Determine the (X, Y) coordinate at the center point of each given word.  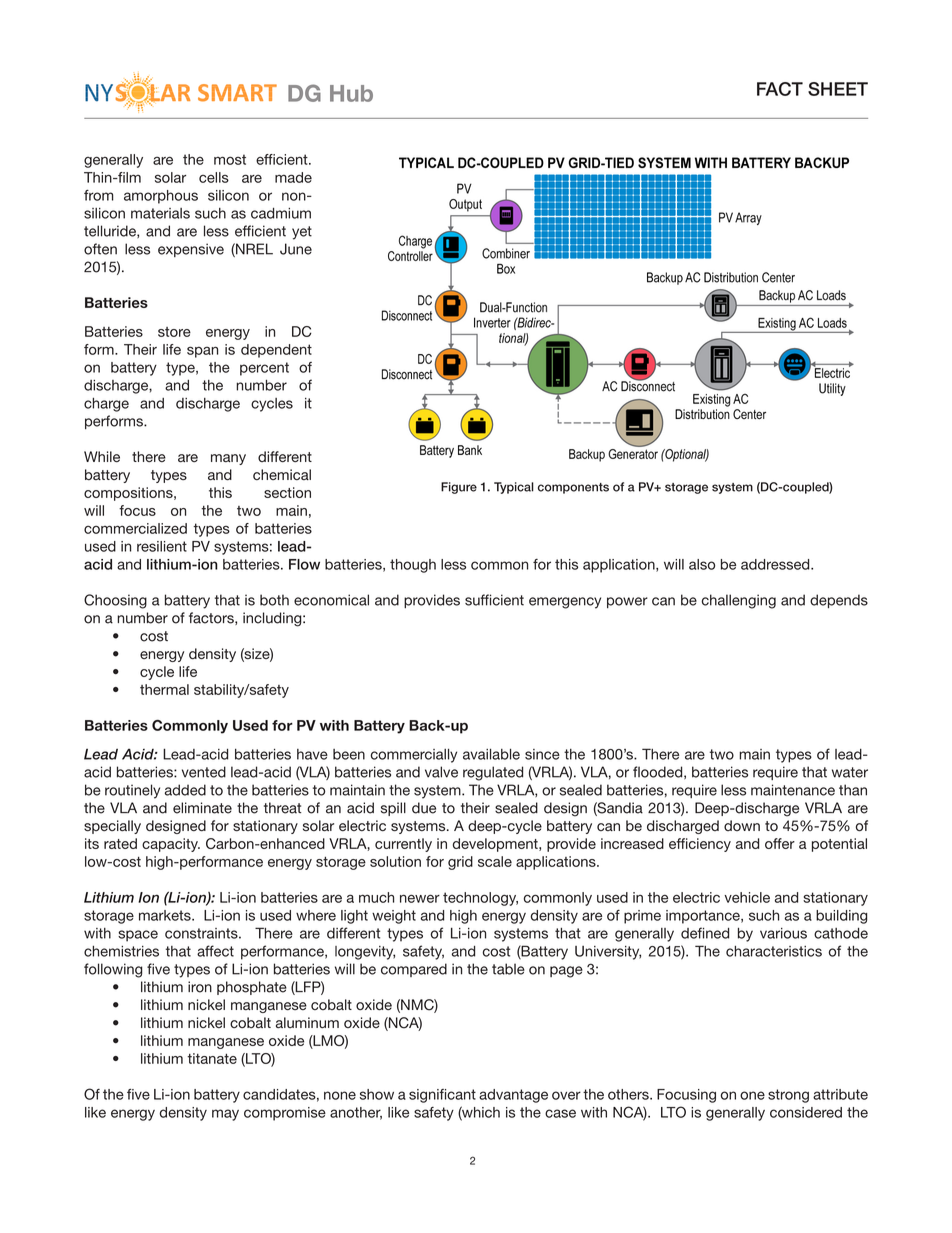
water (850, 772)
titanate (212, 1058)
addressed (776, 564)
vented (204, 772)
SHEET (838, 89)
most (230, 159)
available (491, 754)
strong (788, 1096)
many (228, 459)
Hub (351, 93)
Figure (459, 488)
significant (442, 1096)
